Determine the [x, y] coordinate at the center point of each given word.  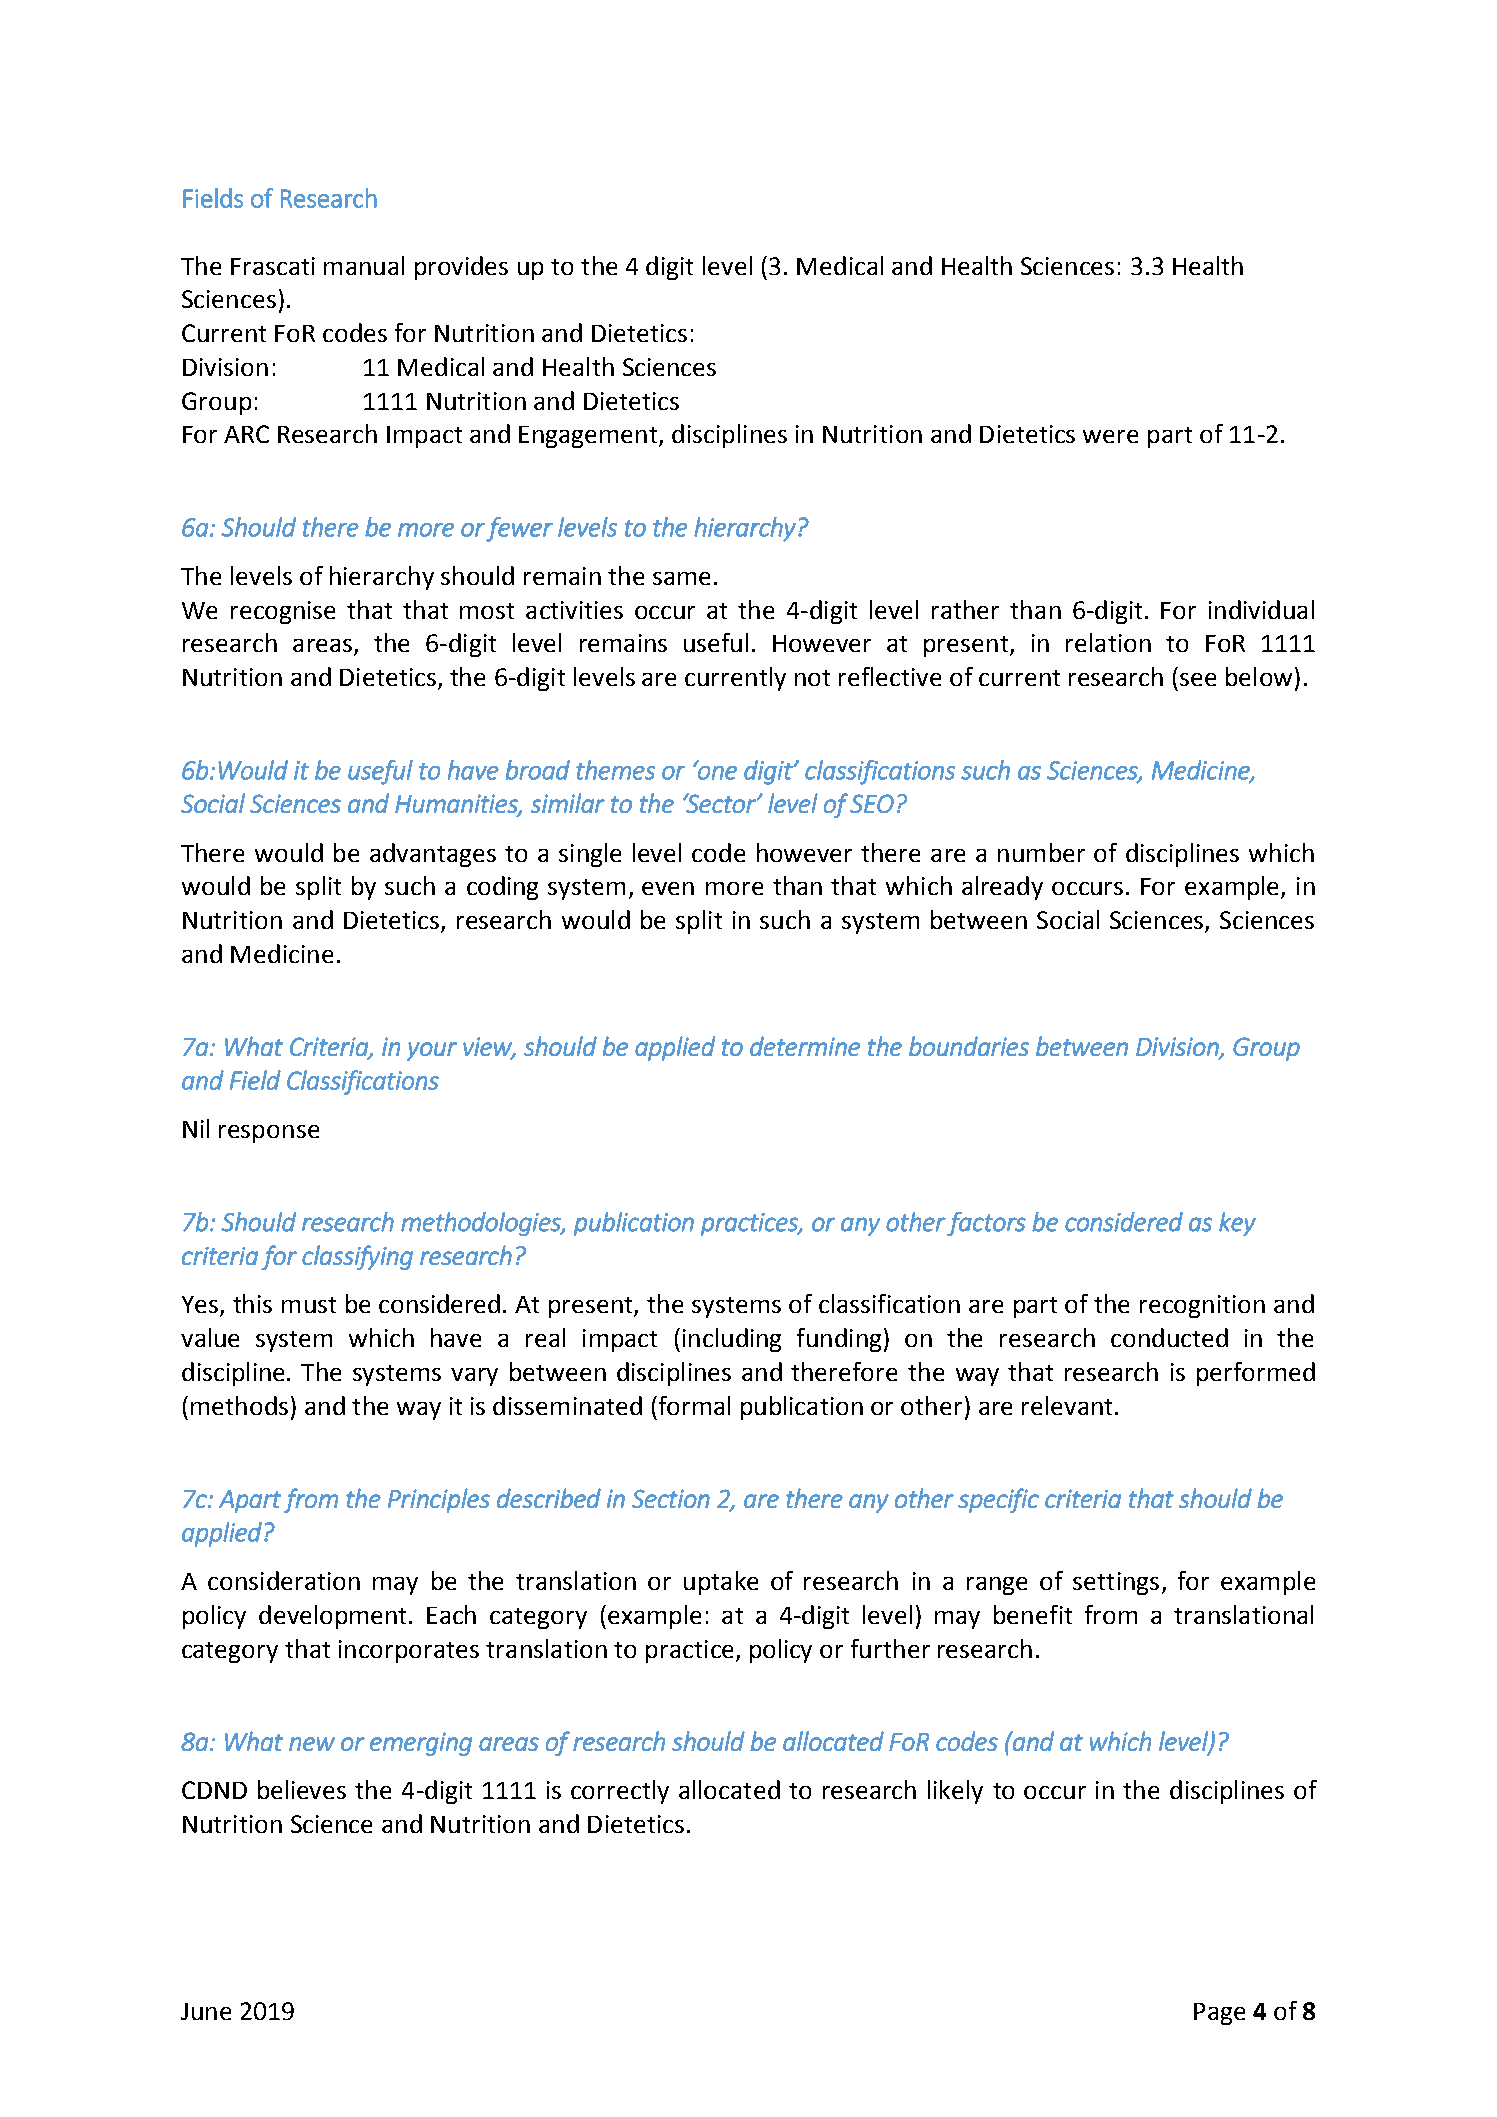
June [206, 2011]
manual [364, 265]
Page [1219, 2014]
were [1110, 436]
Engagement [589, 437]
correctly [620, 1792]
